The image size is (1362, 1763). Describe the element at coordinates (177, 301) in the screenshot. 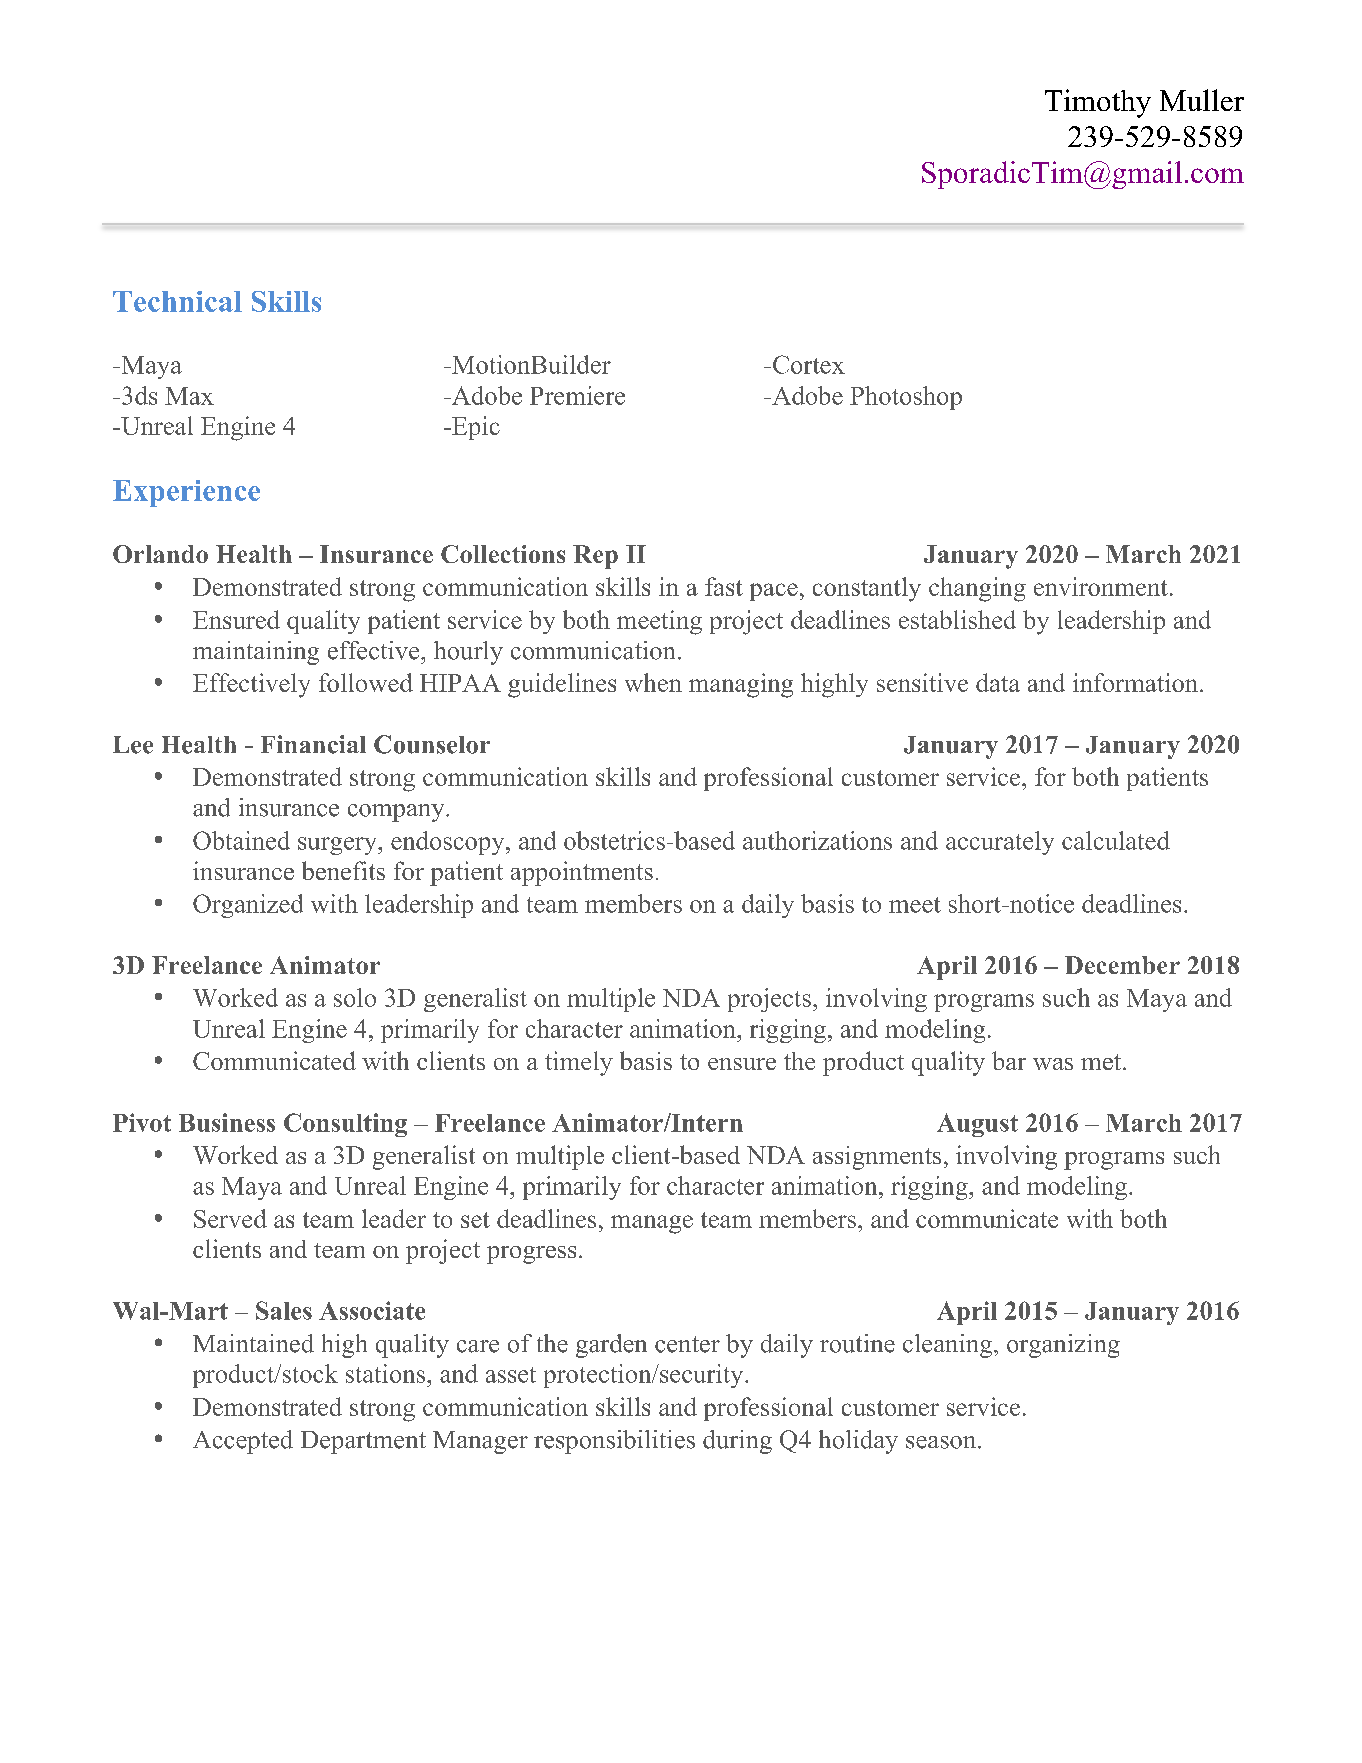

I see `Technical` at that location.
